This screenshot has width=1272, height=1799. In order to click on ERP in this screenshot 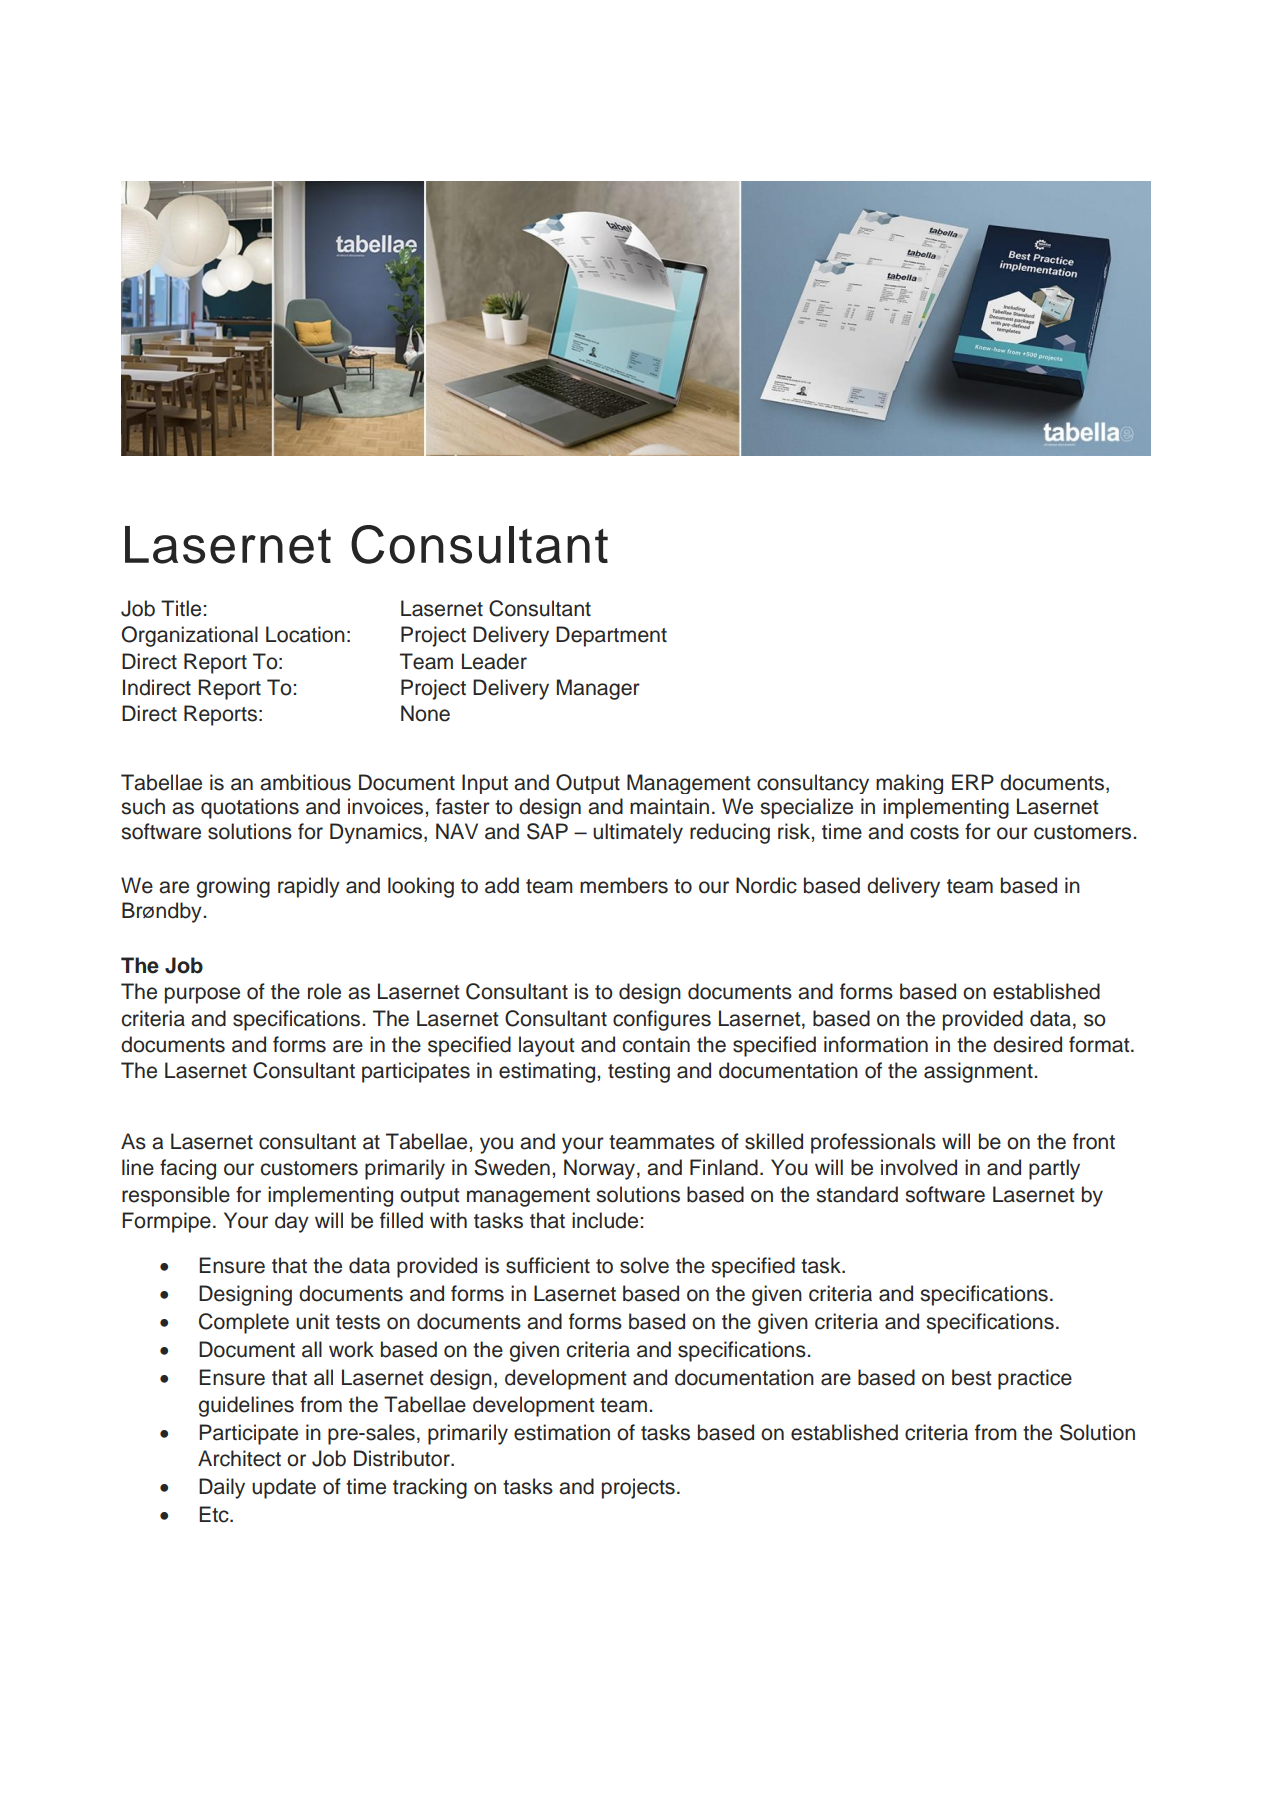, I will do `click(973, 782)`.
